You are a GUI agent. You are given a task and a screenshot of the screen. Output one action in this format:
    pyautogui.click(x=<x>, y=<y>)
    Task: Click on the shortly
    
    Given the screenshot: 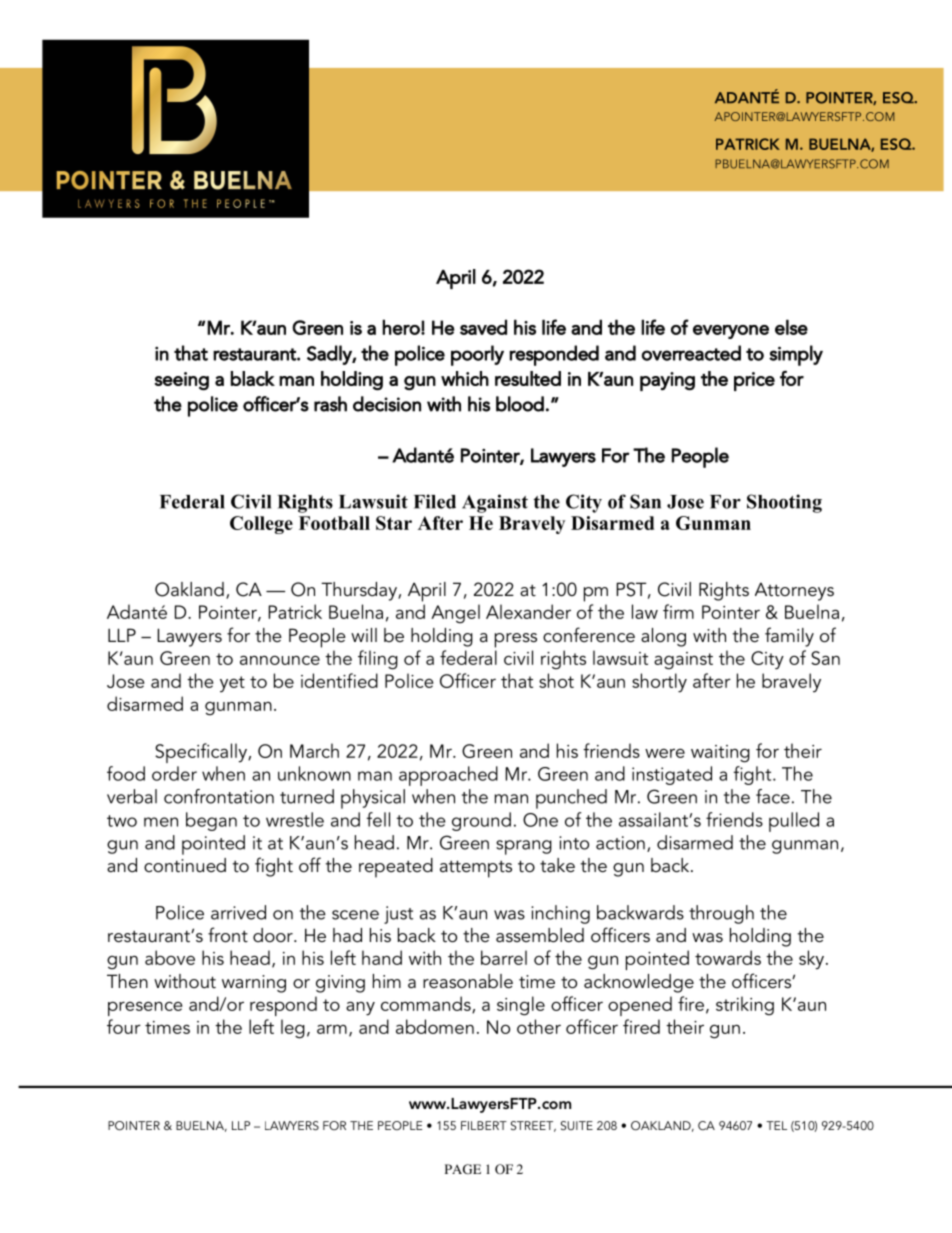 What is the action you would take?
    pyautogui.click(x=659, y=683)
